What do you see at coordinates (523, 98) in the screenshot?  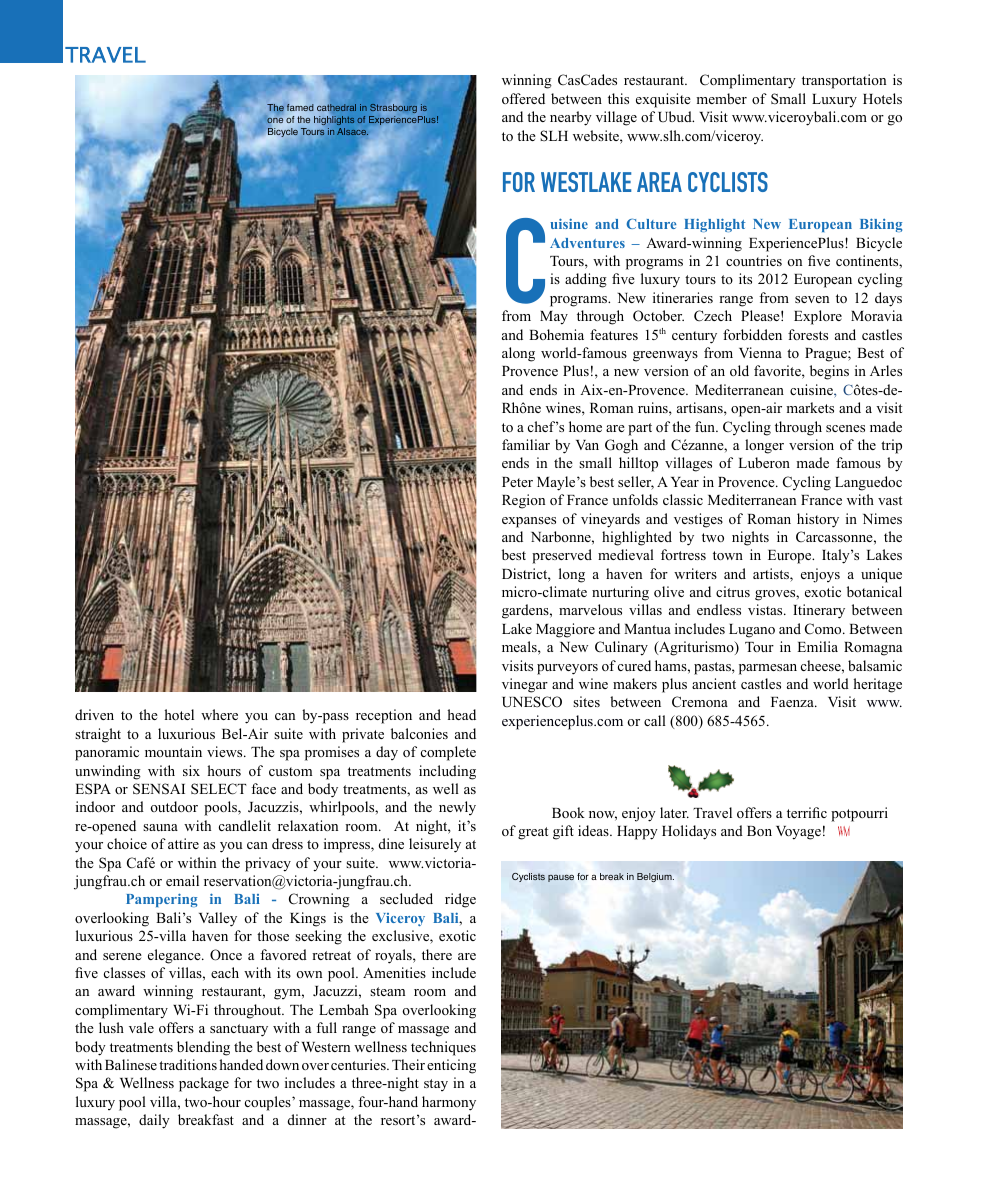 I see `offered` at bounding box center [523, 98].
